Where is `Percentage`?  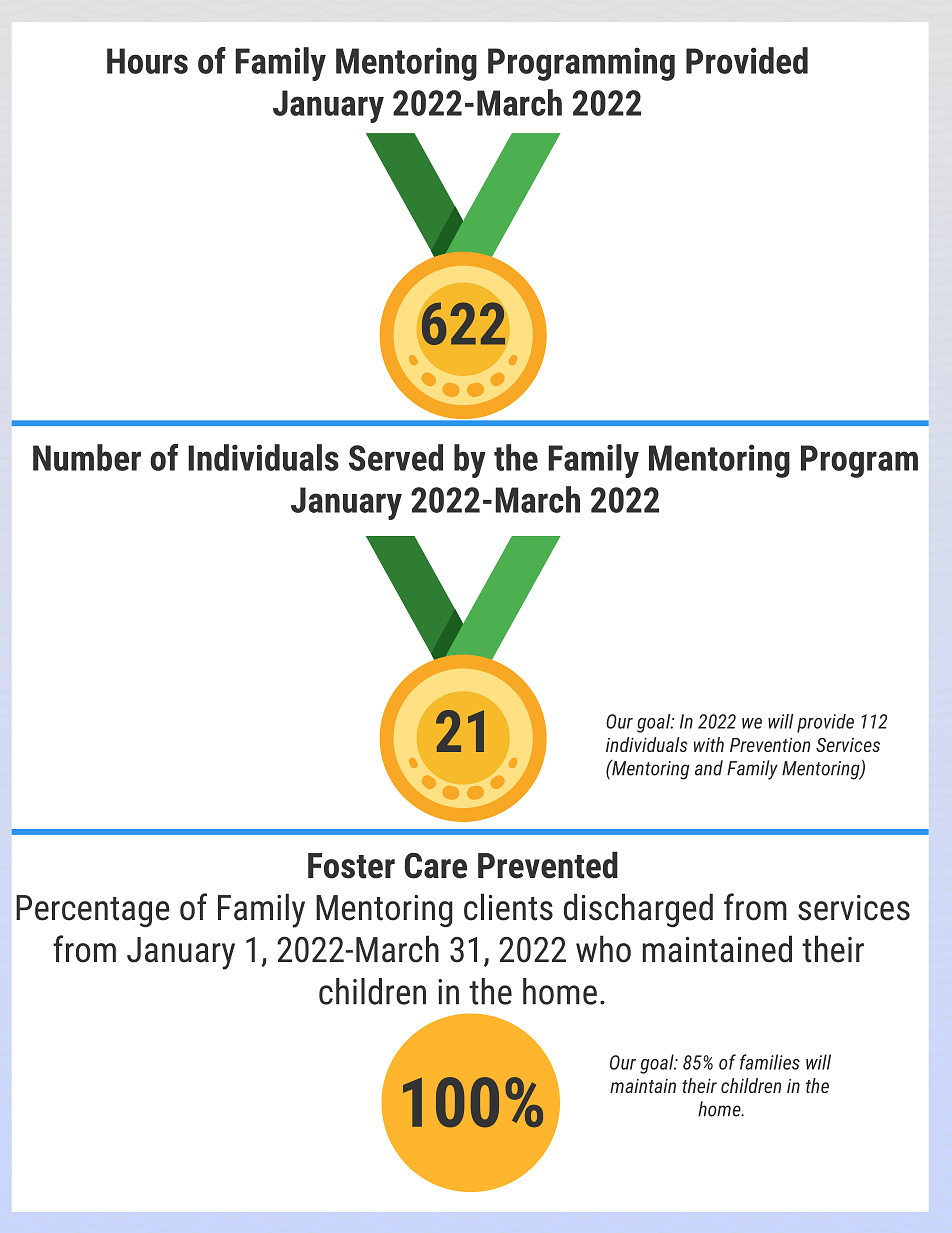 Percentage is located at coordinates (93, 911).
